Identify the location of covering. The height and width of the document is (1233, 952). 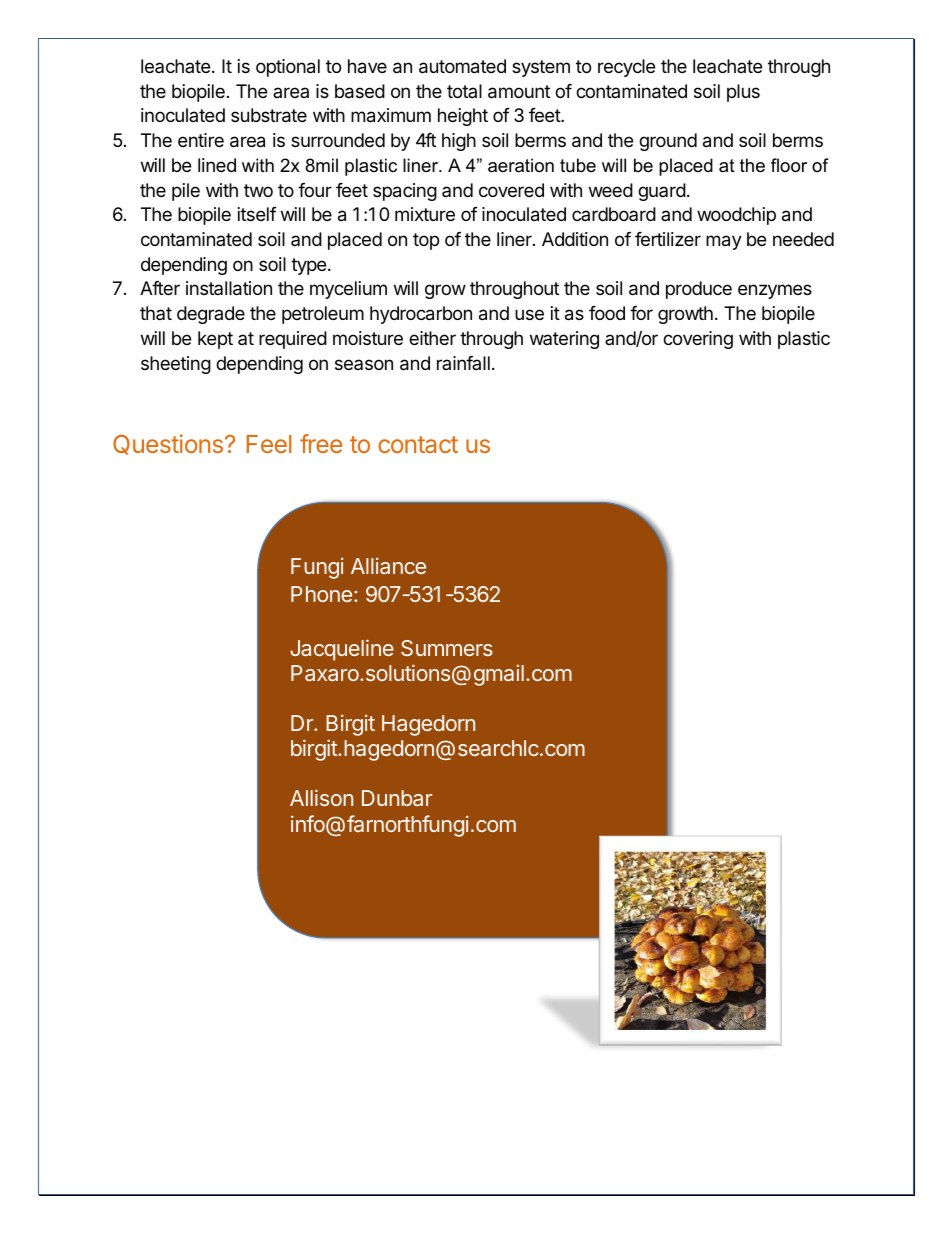
(698, 340).
